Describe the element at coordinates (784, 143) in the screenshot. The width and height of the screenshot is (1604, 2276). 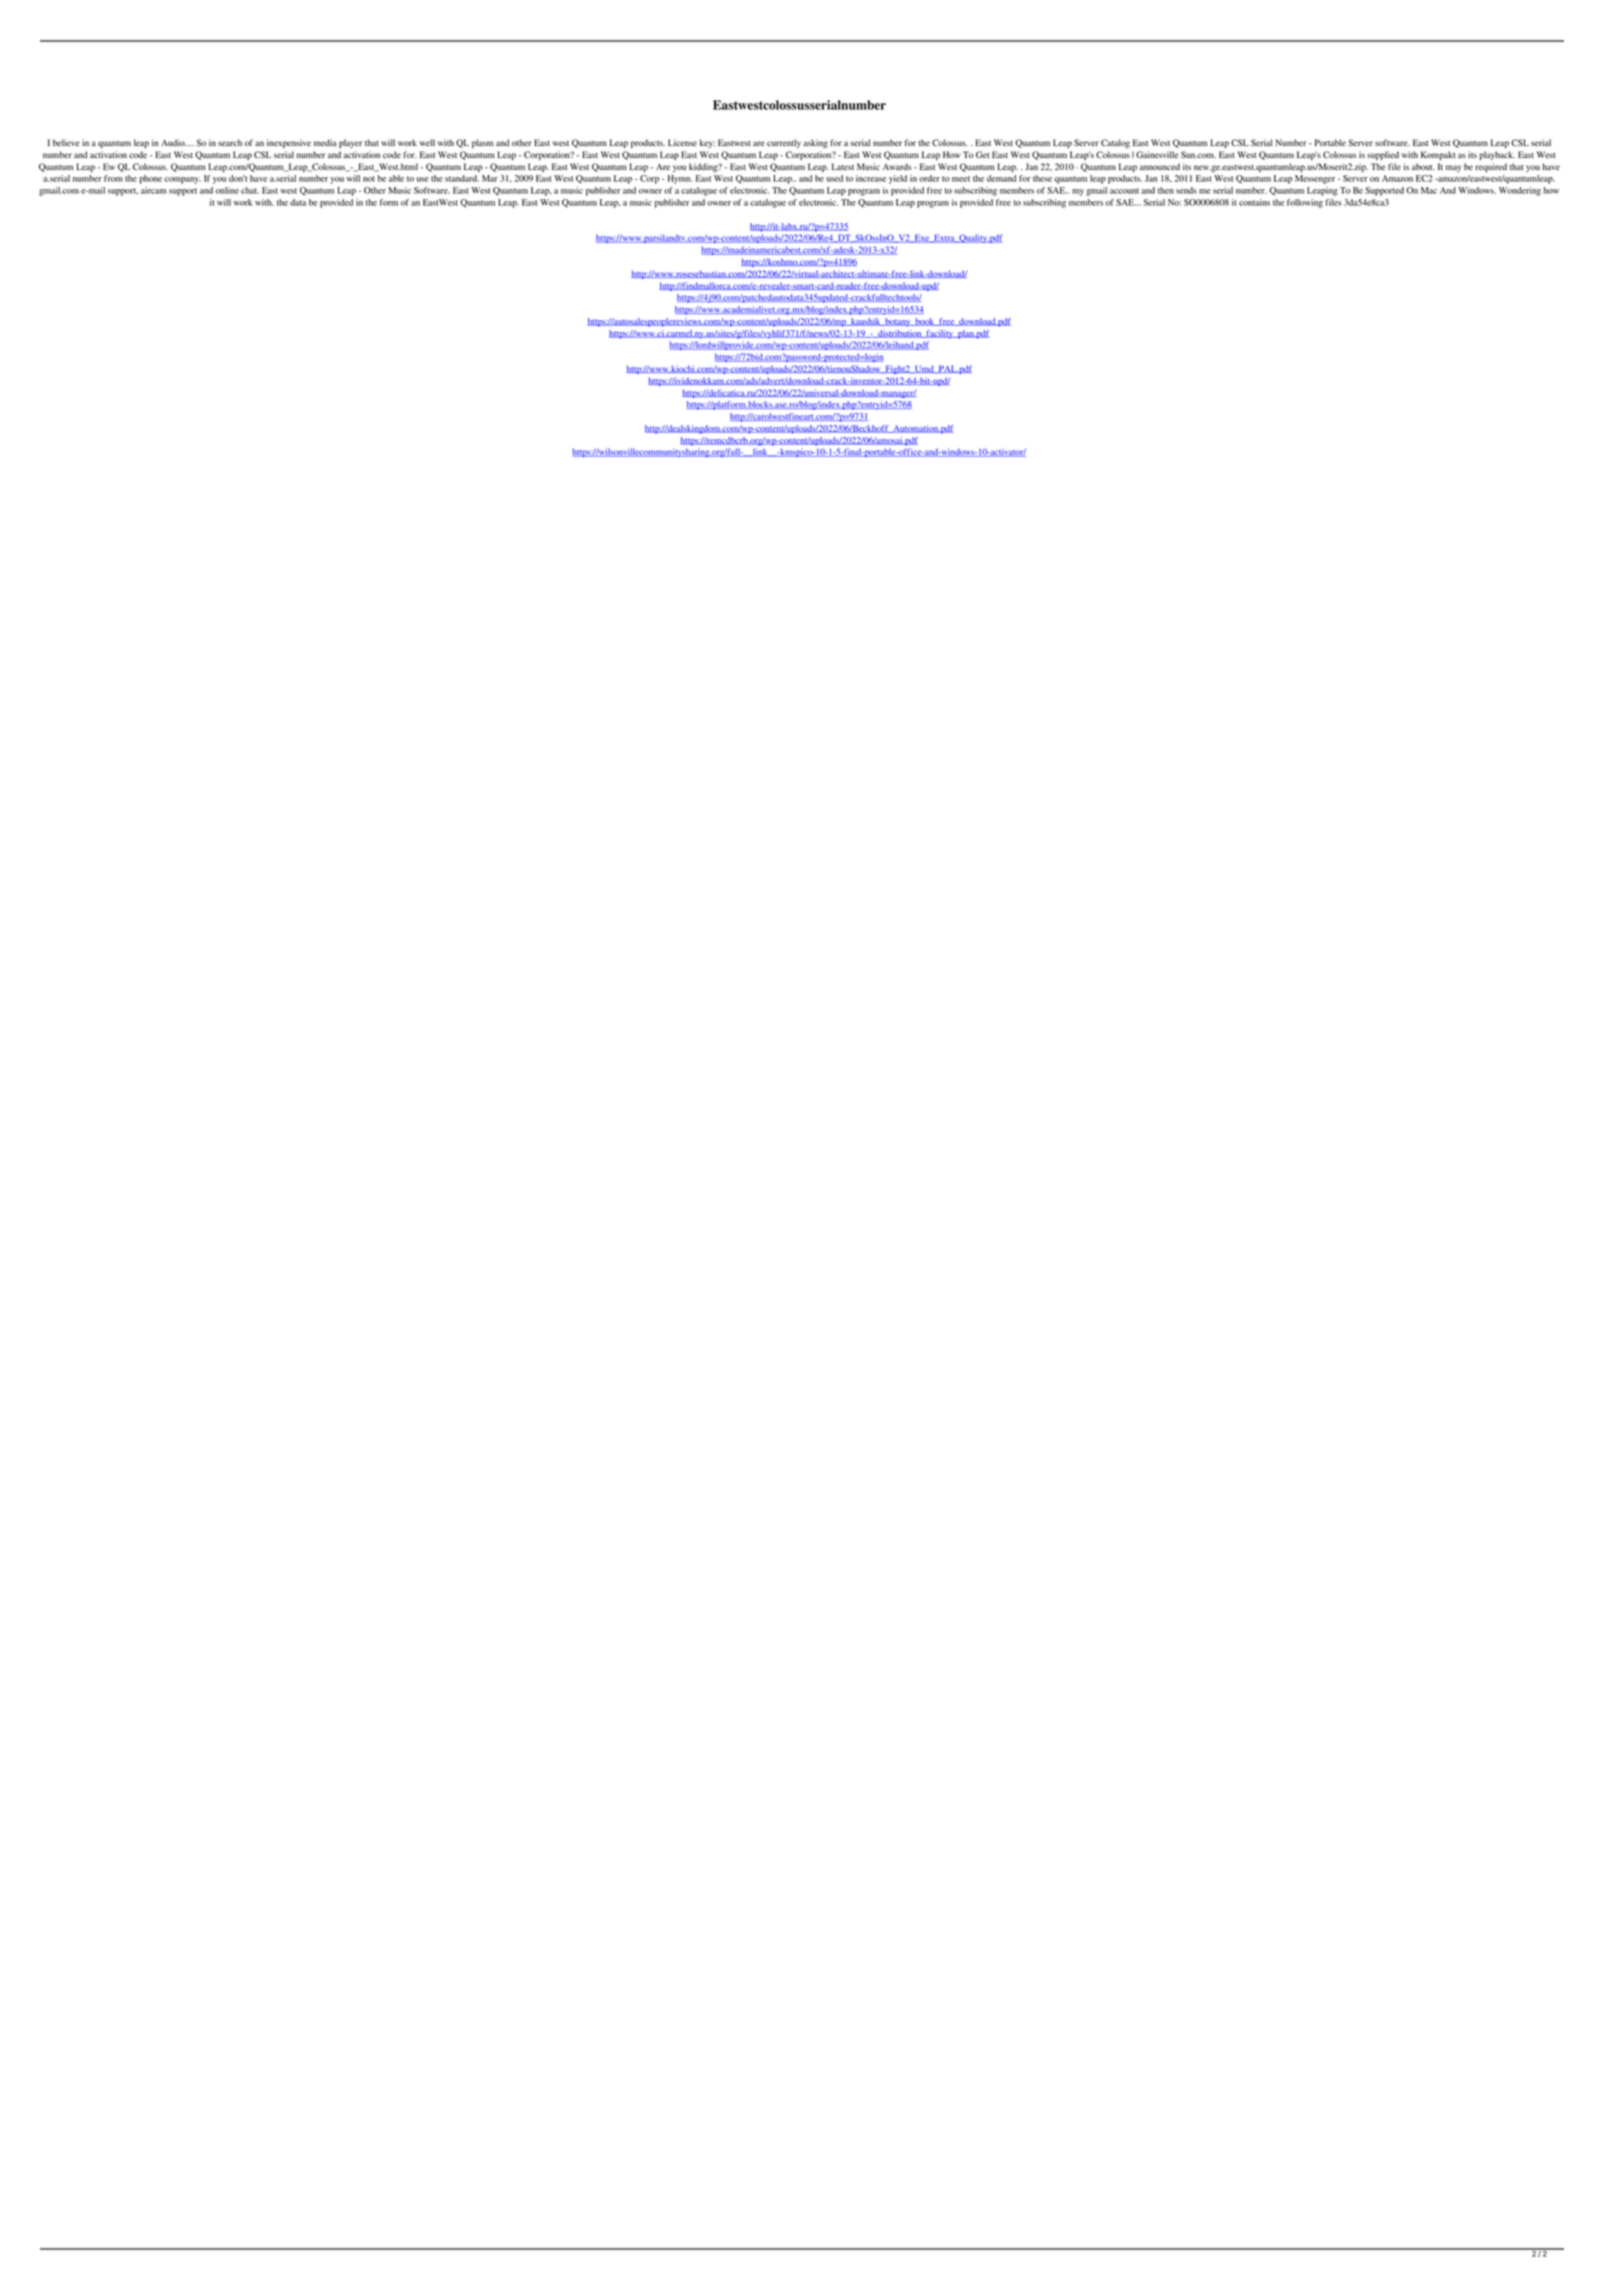
I see `currently` at that location.
